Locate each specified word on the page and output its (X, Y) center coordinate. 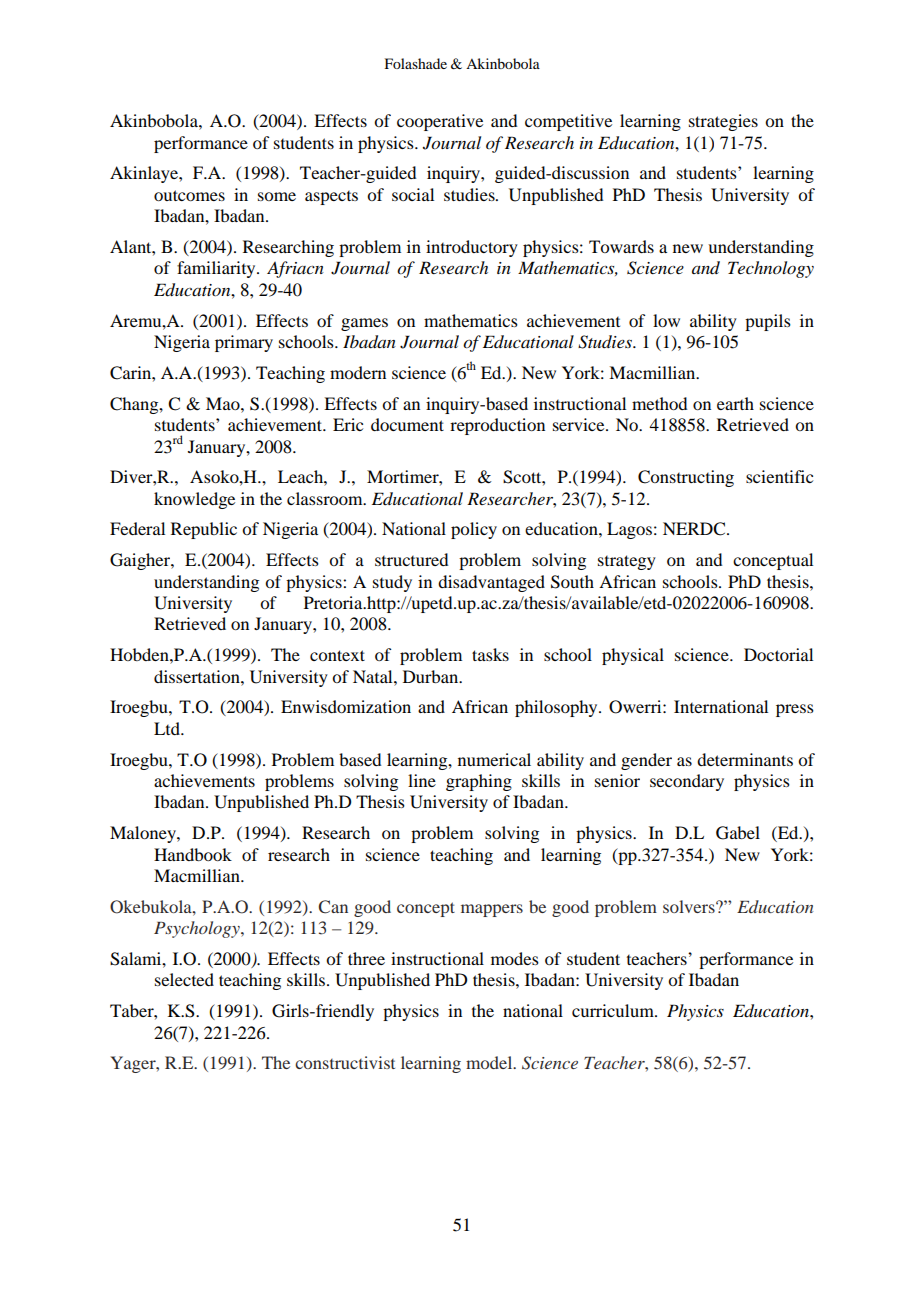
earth (735, 403)
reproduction (497, 426)
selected (184, 979)
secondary (687, 782)
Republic (204, 530)
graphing (479, 782)
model (490, 1062)
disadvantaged (491, 583)
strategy (627, 562)
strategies (723, 122)
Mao (224, 403)
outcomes (189, 195)
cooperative (440, 122)
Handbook (193, 854)
